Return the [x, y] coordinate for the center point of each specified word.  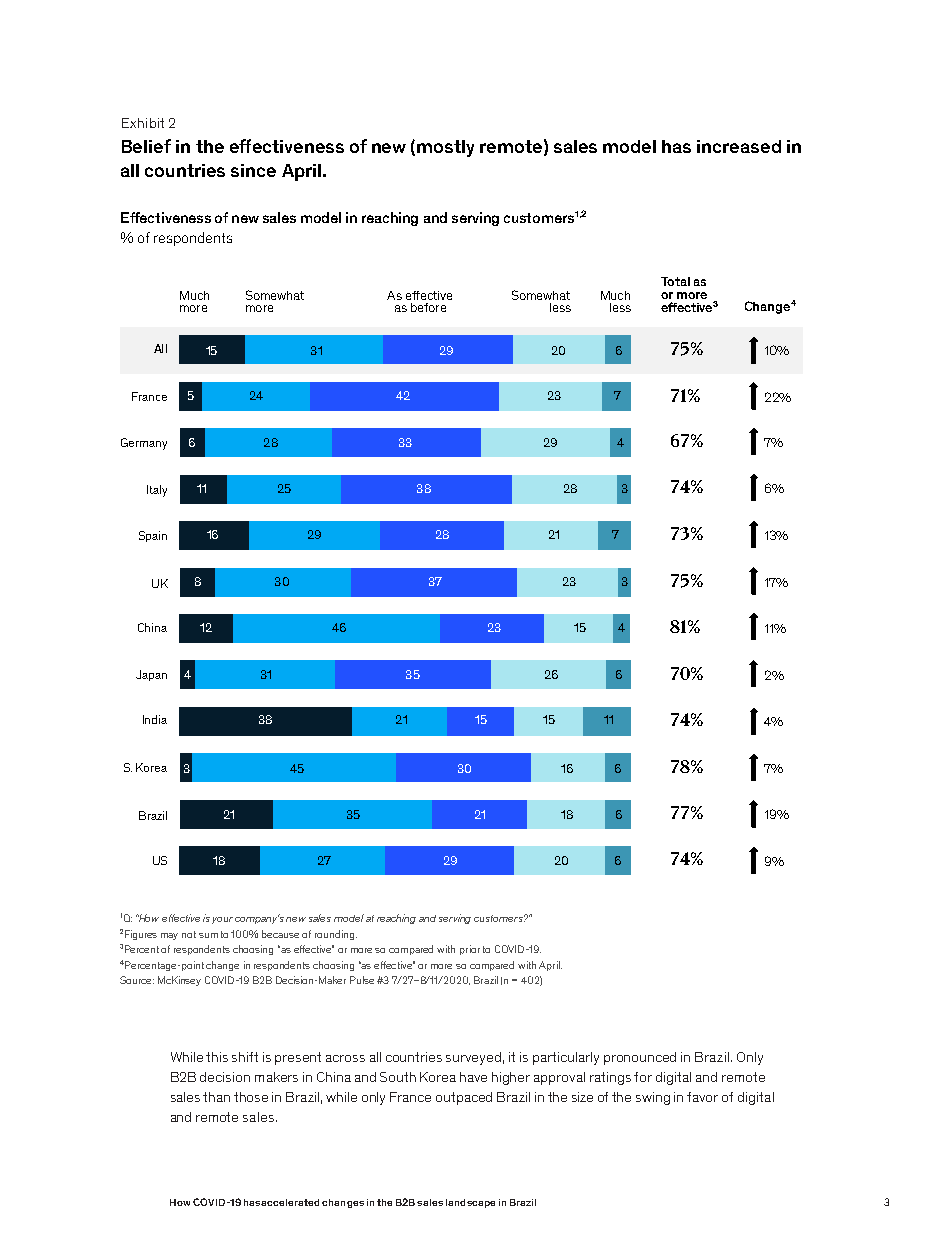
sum [208, 935]
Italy [157, 491]
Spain [153, 536]
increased [739, 146]
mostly [445, 148]
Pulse [362, 980]
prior [470, 950]
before [428, 307]
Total [675, 281]
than [216, 1097]
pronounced [640, 1058]
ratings [610, 1078]
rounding [336, 935]
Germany [144, 444]
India [155, 719]
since [253, 170]
